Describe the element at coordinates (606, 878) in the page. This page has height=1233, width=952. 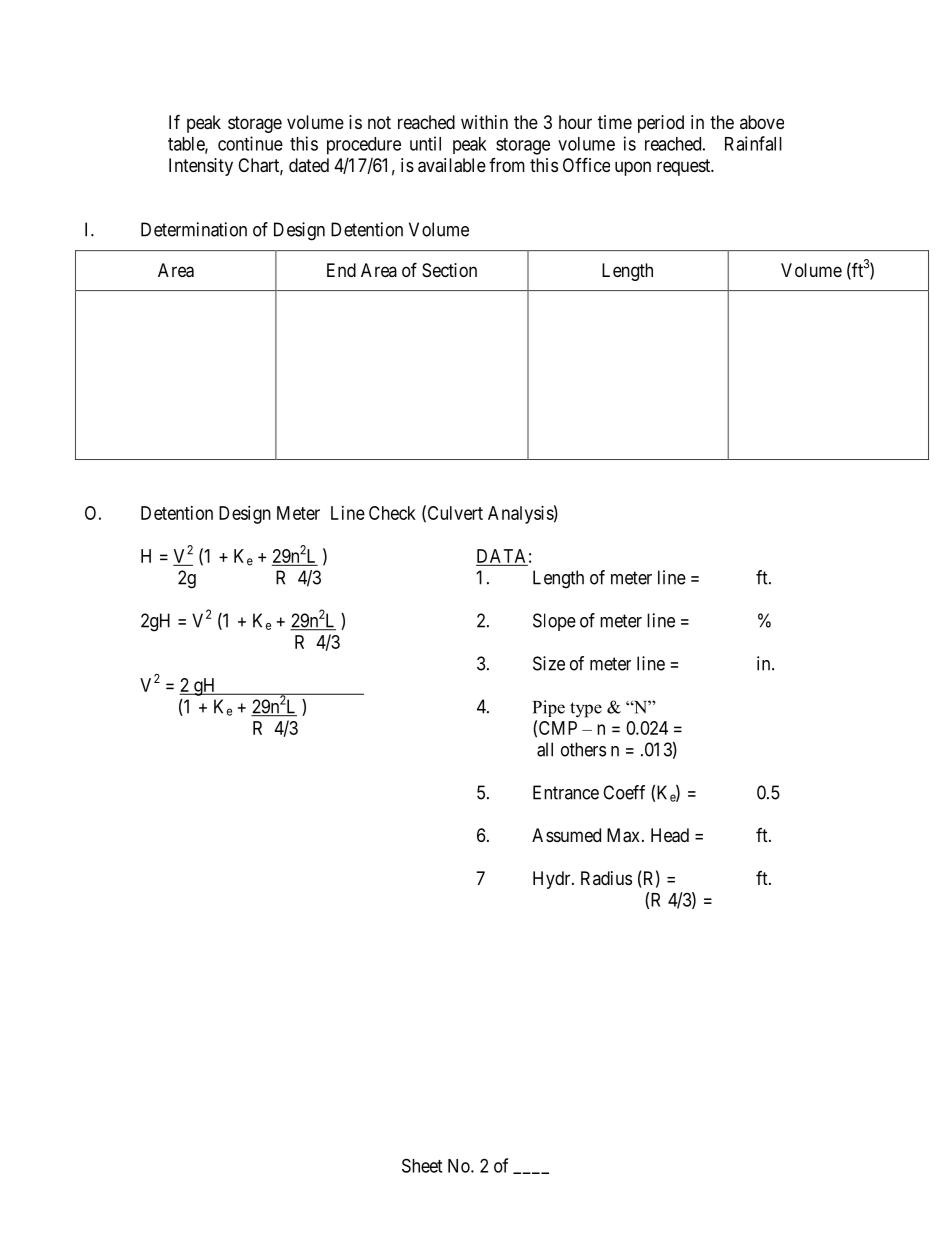
I see `Radius` at that location.
